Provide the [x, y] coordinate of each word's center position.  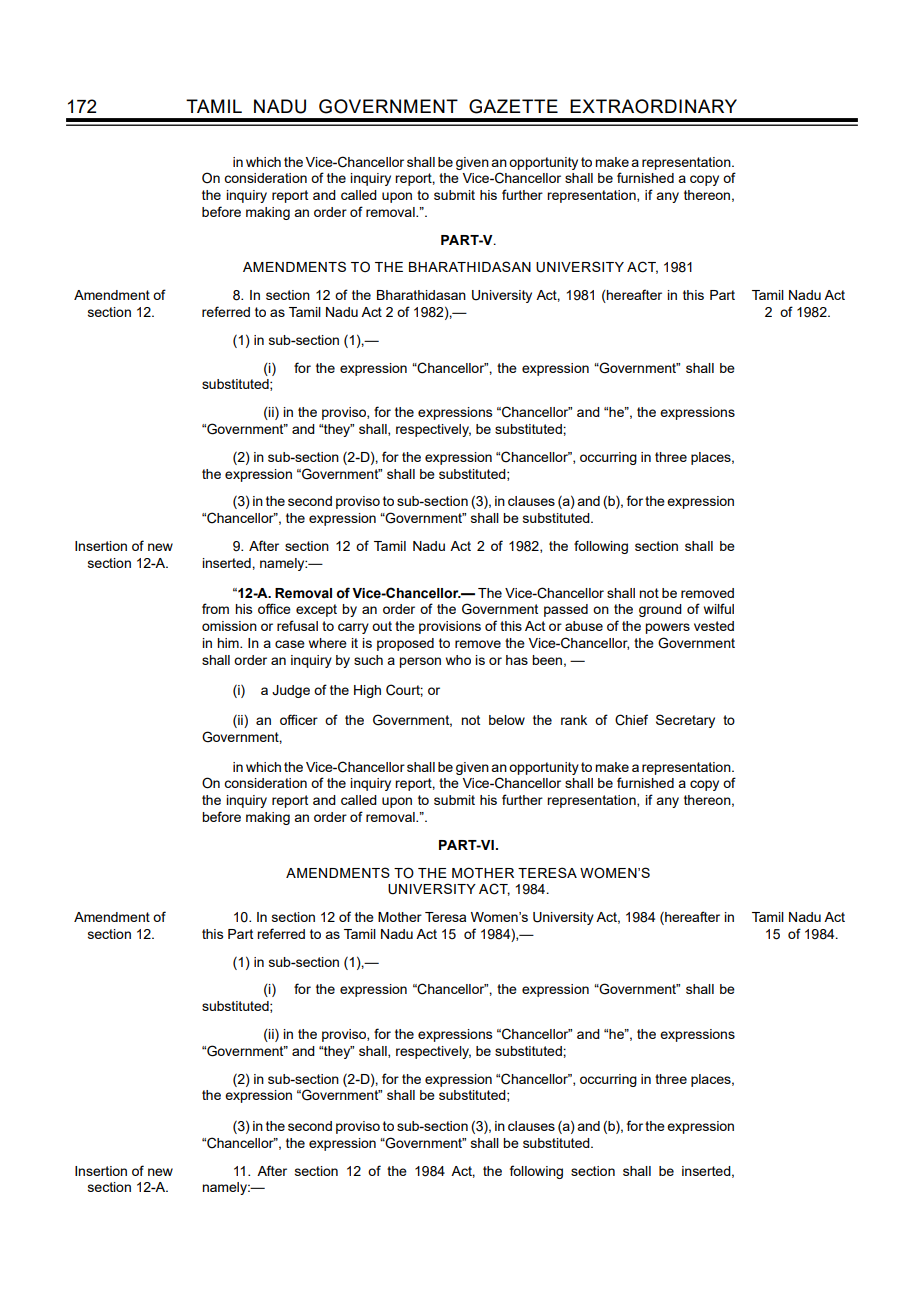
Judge [291, 691]
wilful [719, 608]
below [507, 720]
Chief [631, 720]
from [215, 608]
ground [660, 610]
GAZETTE [513, 106]
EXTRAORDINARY [653, 106]
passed [566, 610]
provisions [450, 627]
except [316, 610]
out [382, 626]
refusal [297, 625]
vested [714, 626]
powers [667, 628]
